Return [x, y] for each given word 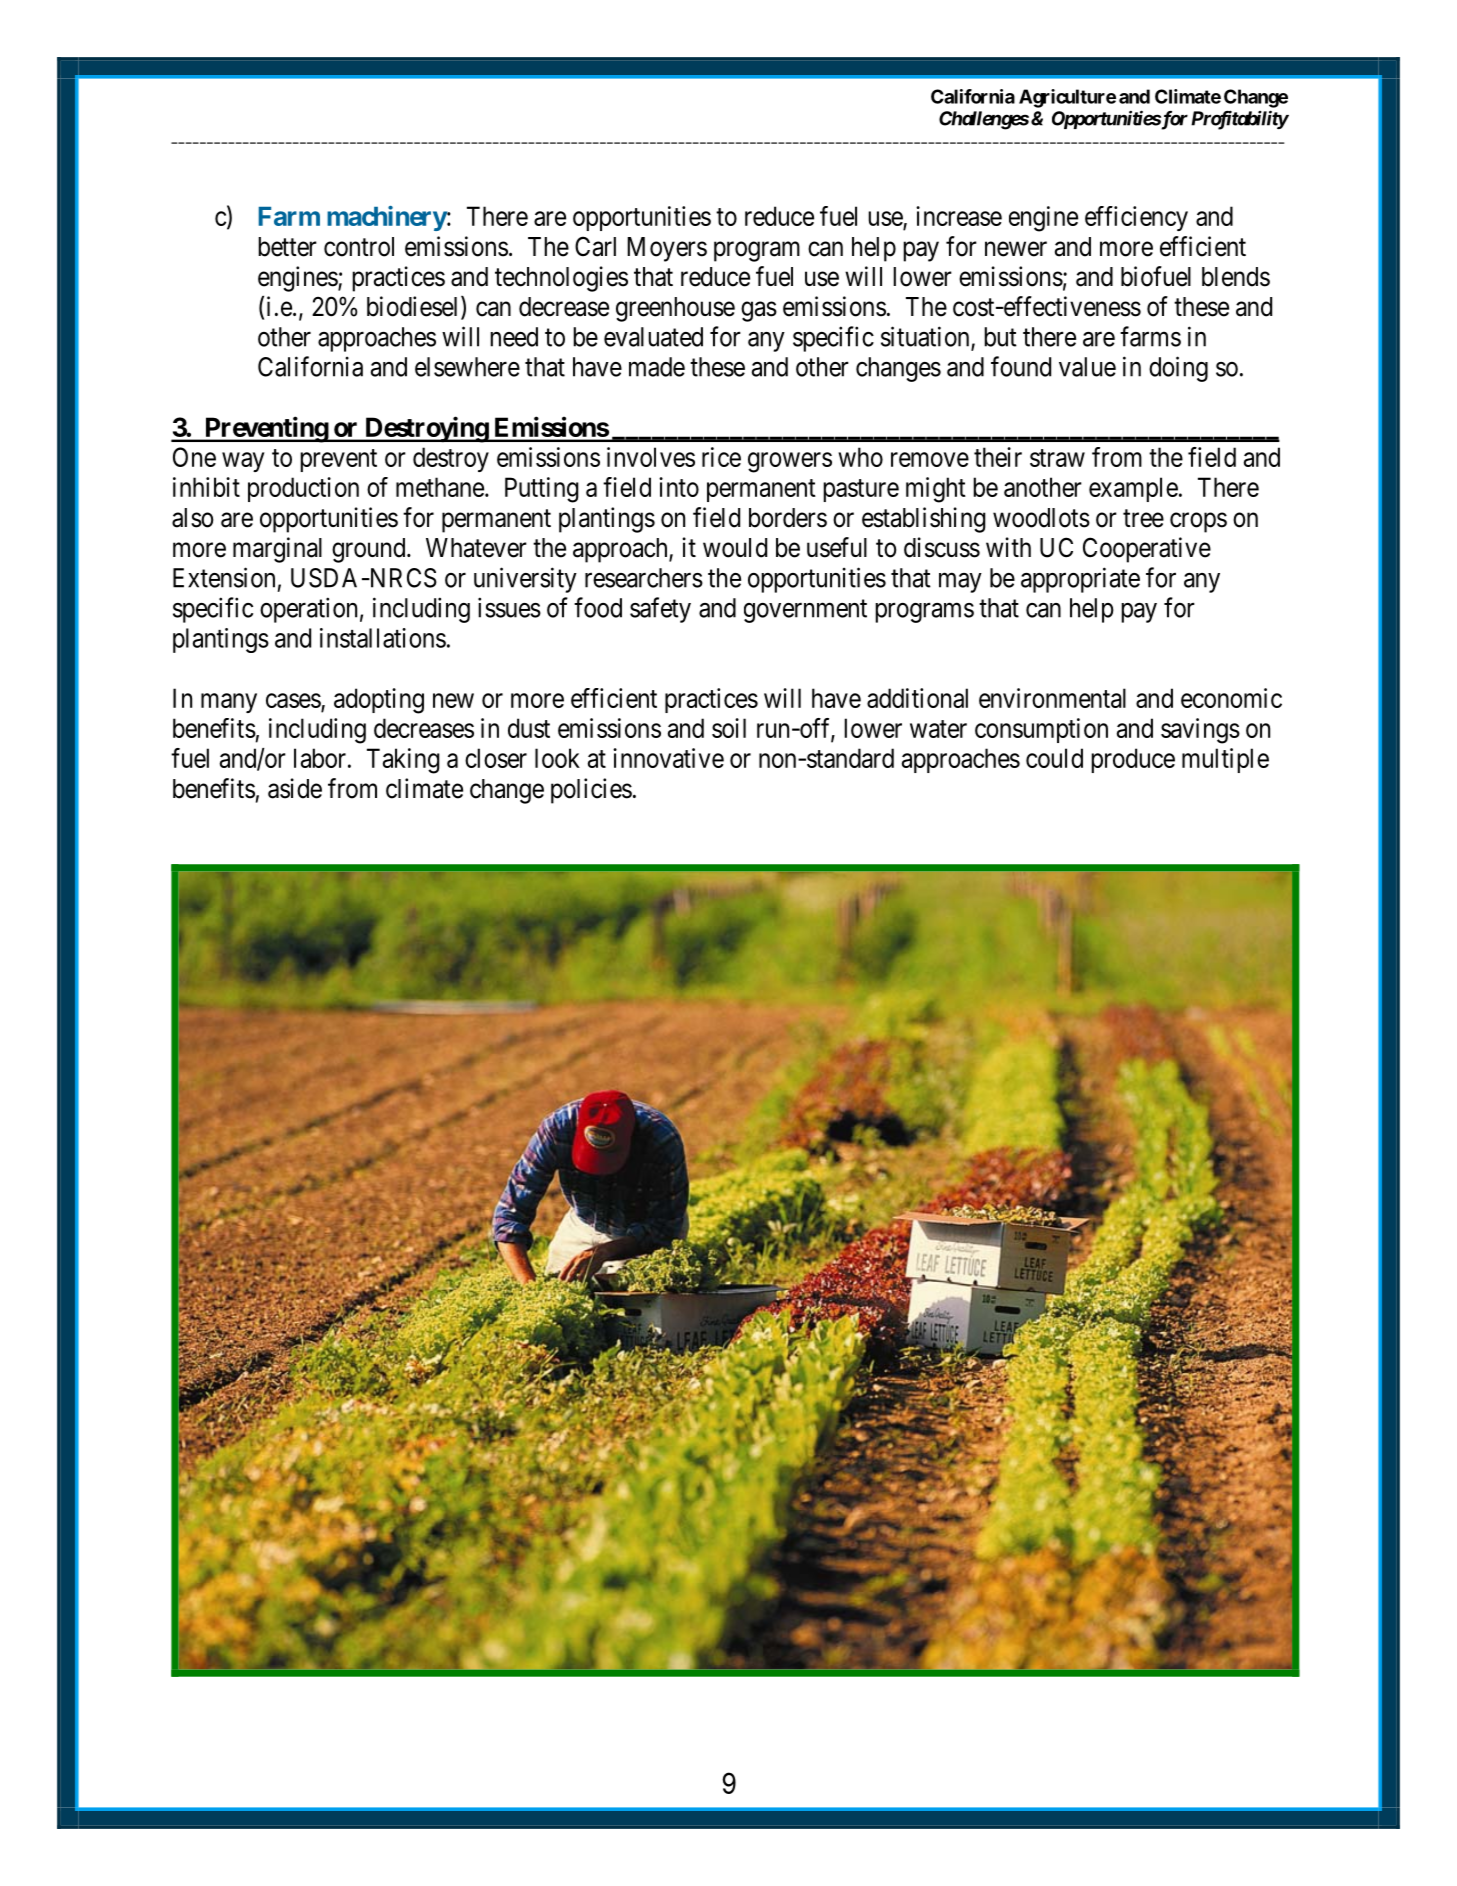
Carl [595, 246]
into [679, 487]
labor [320, 758]
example [1133, 489]
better [287, 247]
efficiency [1136, 218]
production [303, 489]
